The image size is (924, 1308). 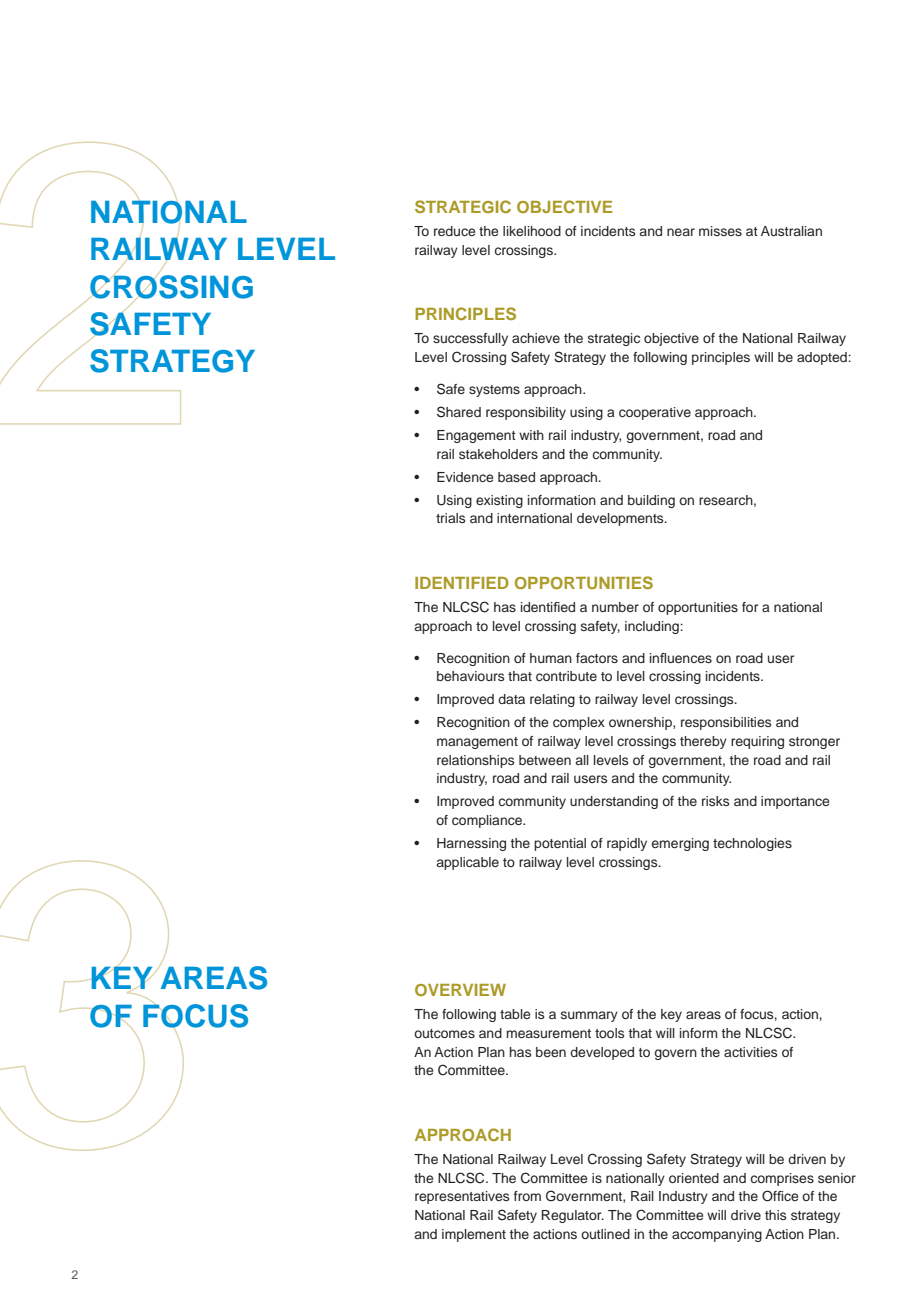 I want to click on management, so click(x=477, y=743).
